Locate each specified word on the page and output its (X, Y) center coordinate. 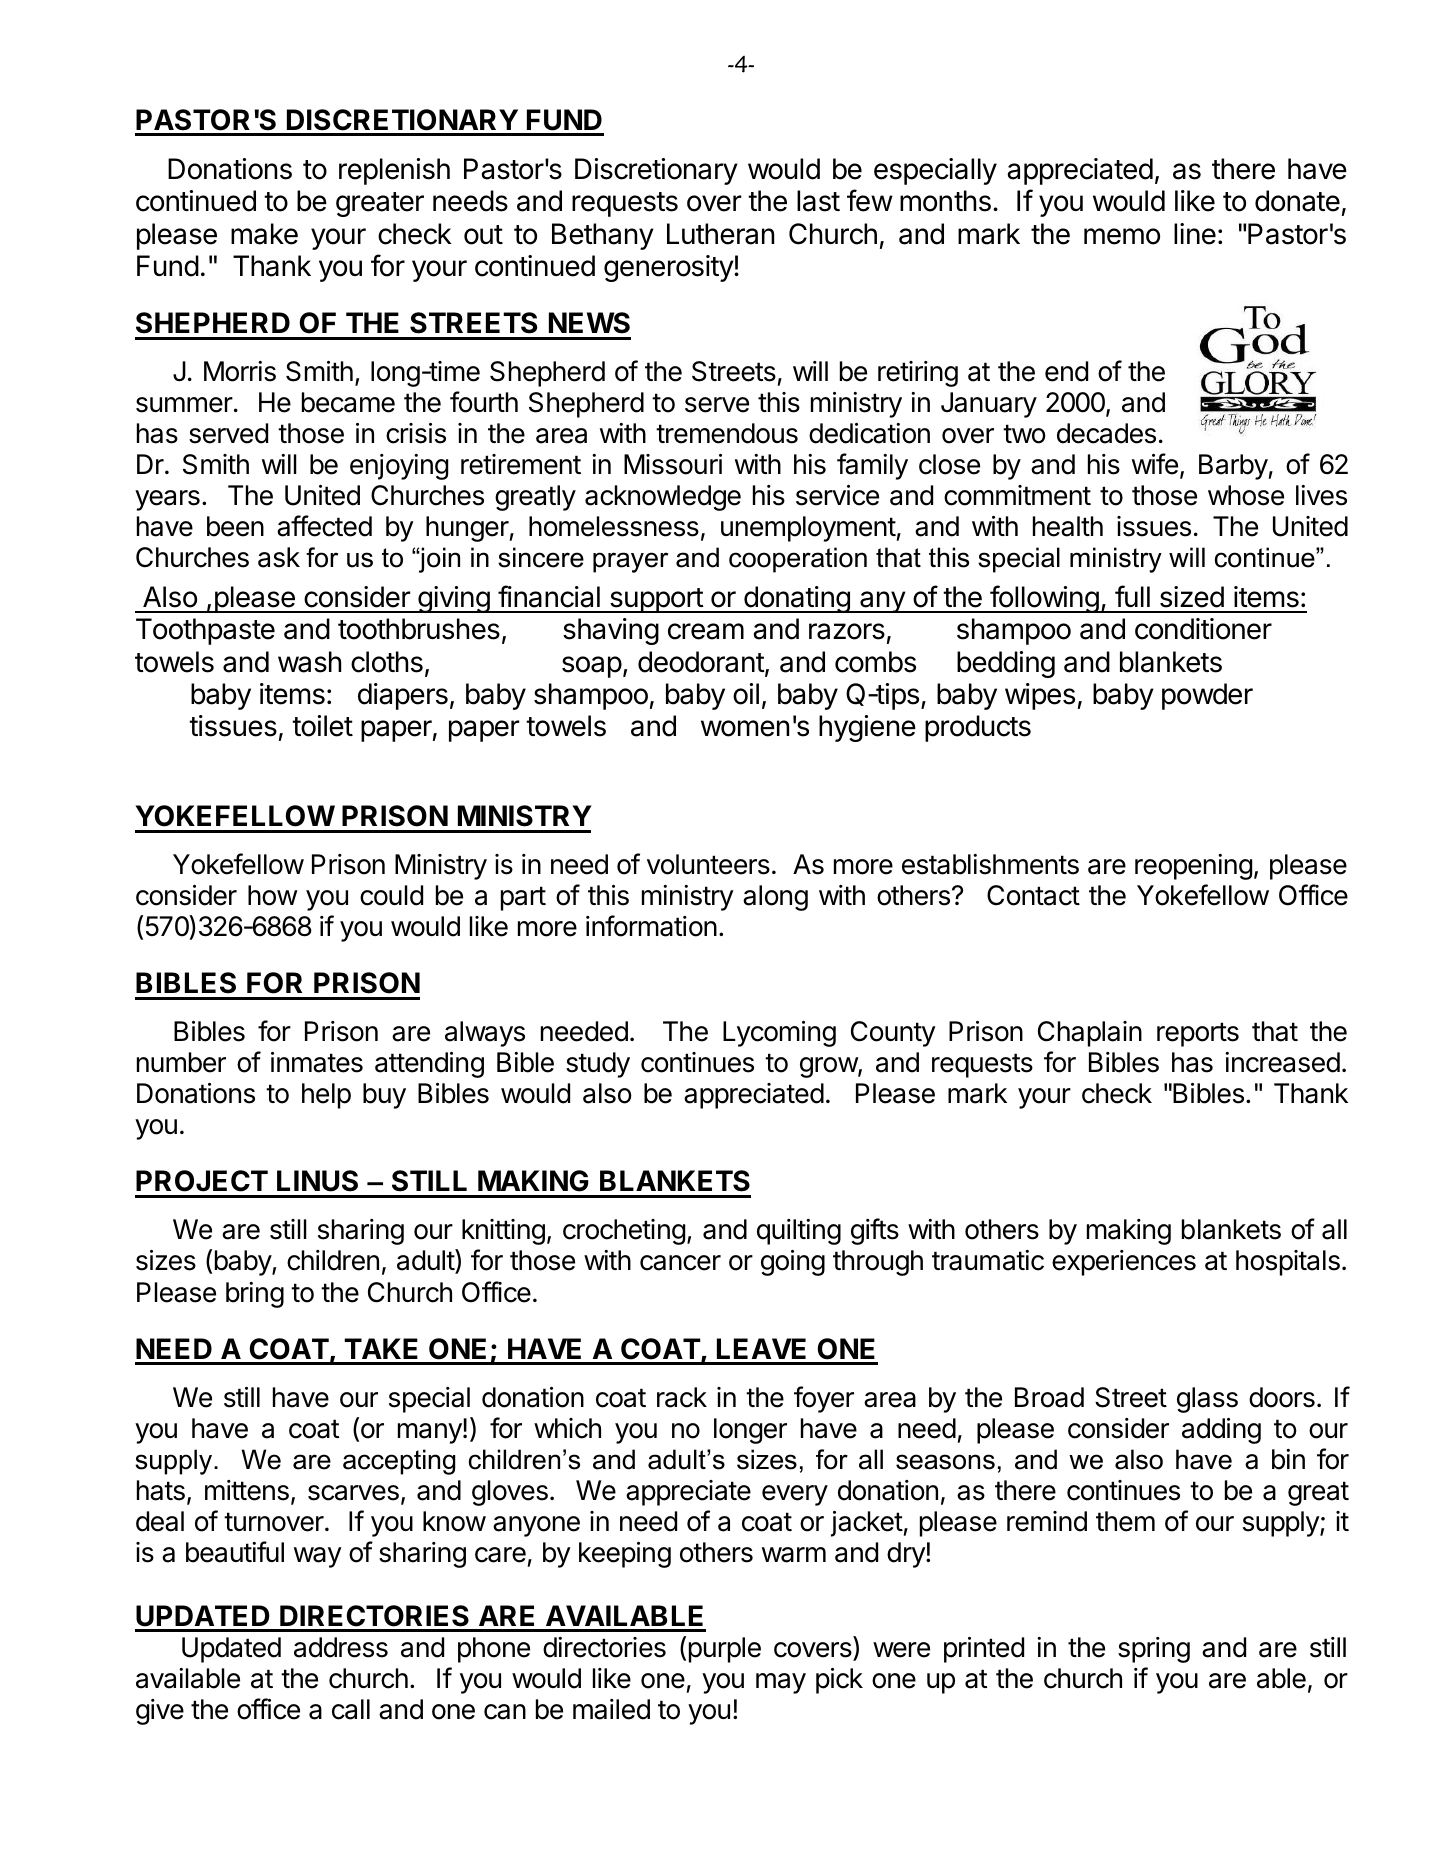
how (273, 895)
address (341, 1647)
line (1195, 234)
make (264, 234)
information (651, 926)
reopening (1193, 867)
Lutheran (720, 234)
